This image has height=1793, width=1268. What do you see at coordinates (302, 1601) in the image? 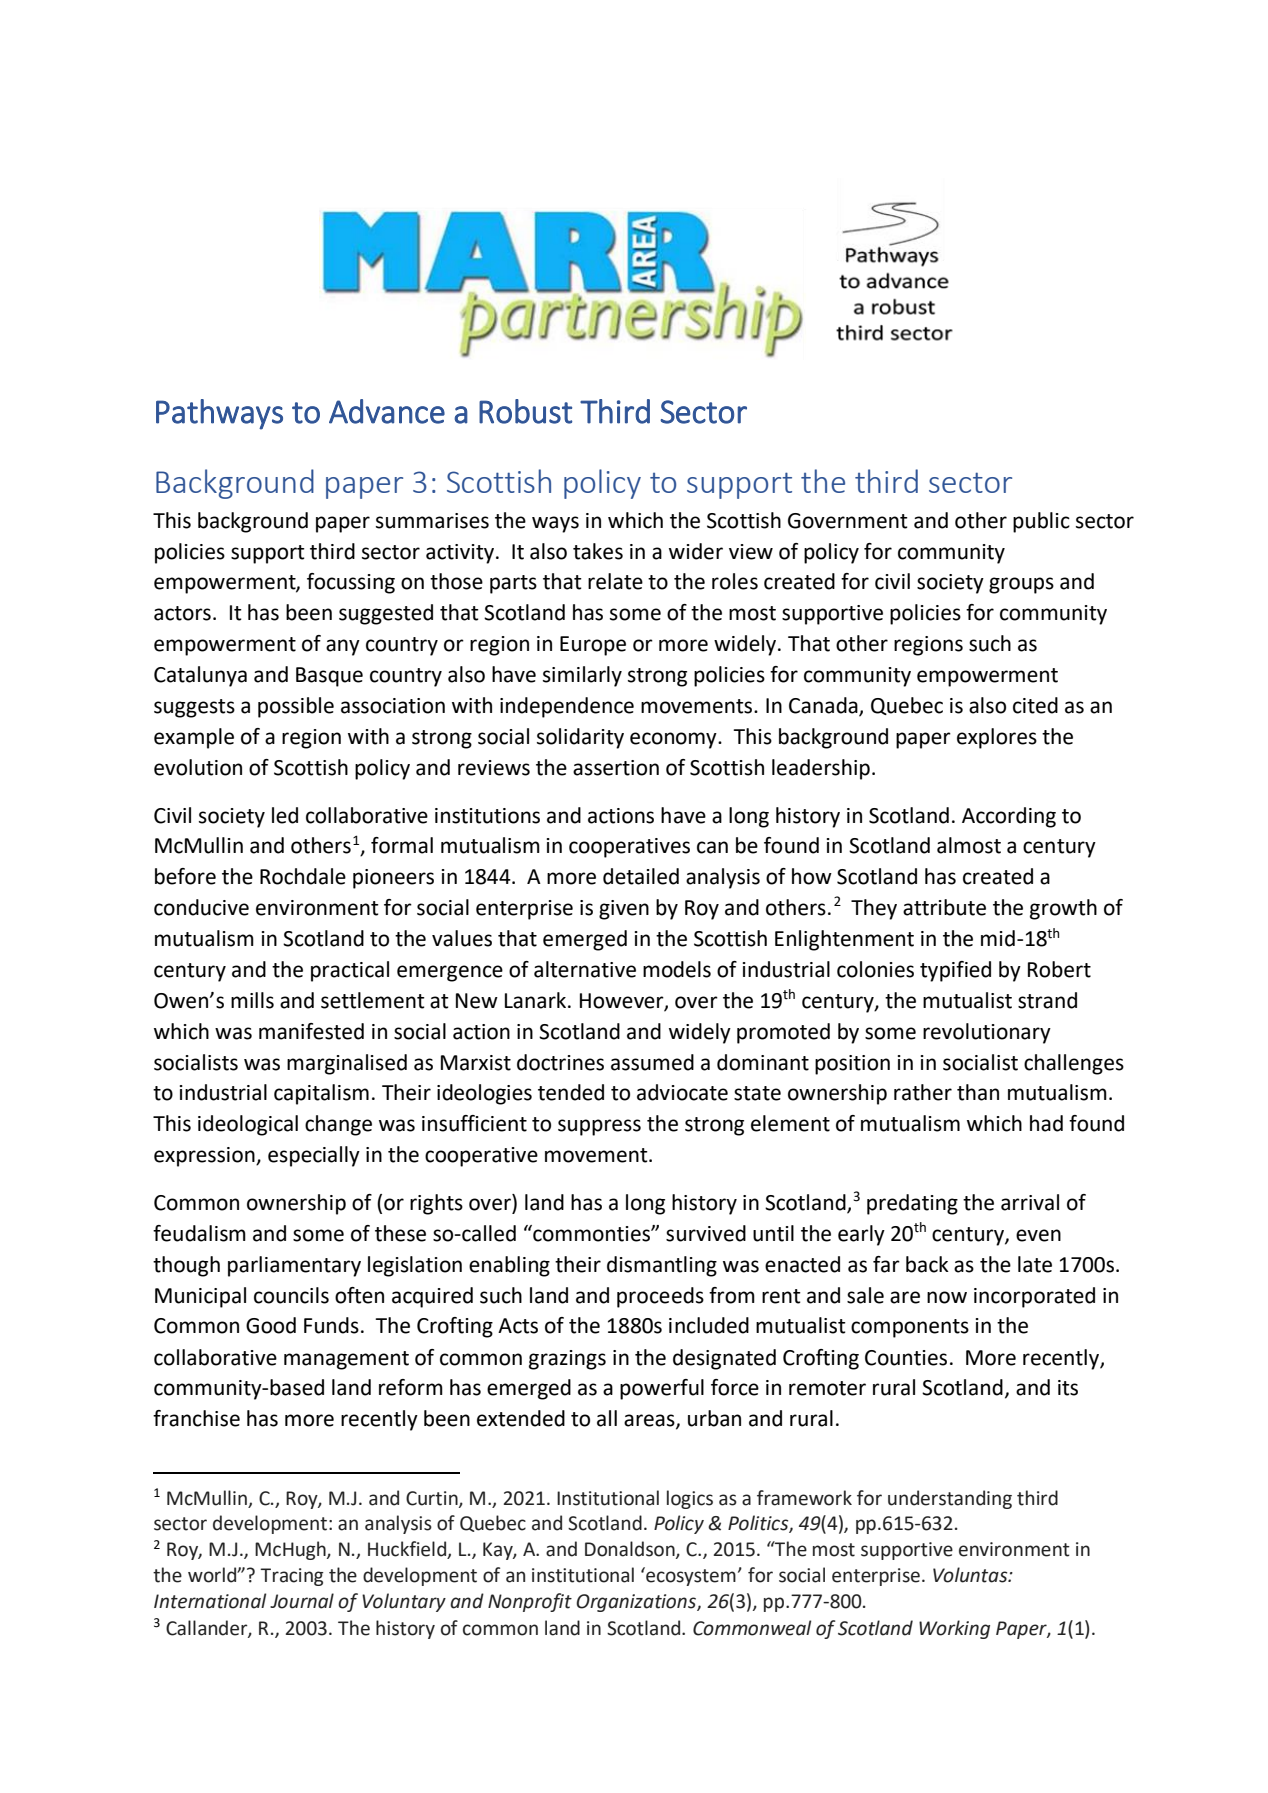
I see `Journal` at bounding box center [302, 1601].
